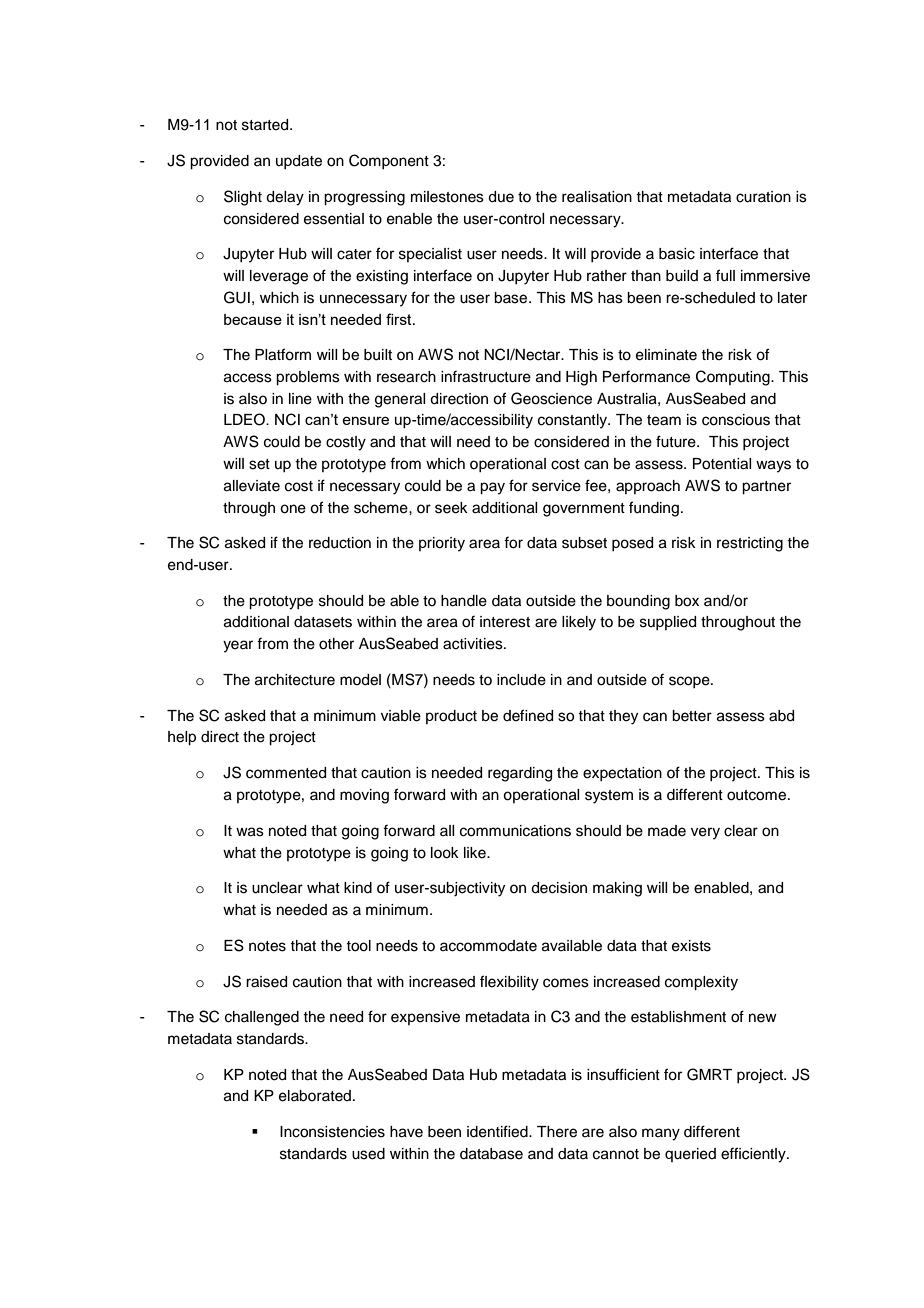 This screenshot has height=1308, width=924. What do you see at coordinates (668, 623) in the screenshot?
I see `supplied` at bounding box center [668, 623].
